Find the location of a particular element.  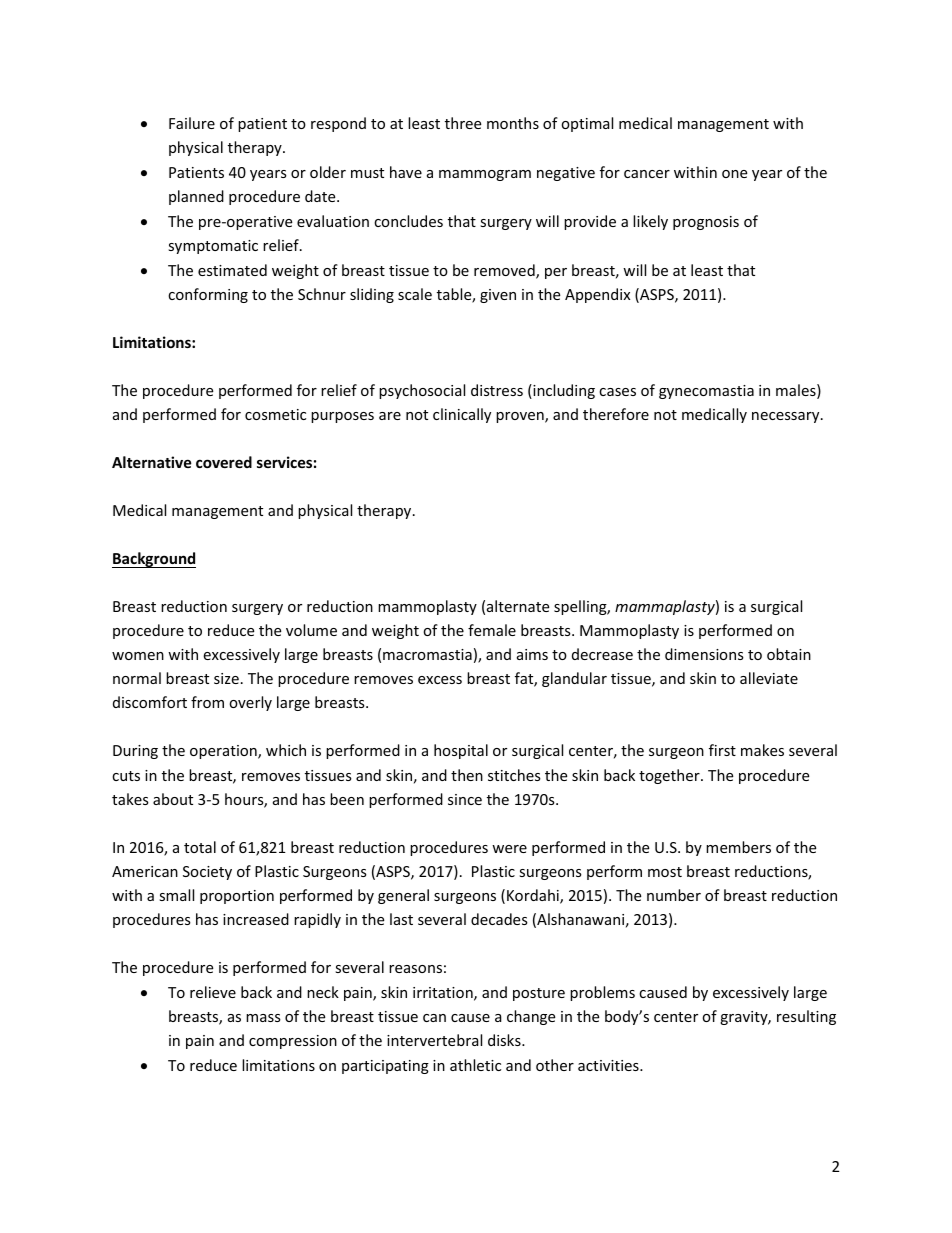

covered is located at coordinates (224, 462).
